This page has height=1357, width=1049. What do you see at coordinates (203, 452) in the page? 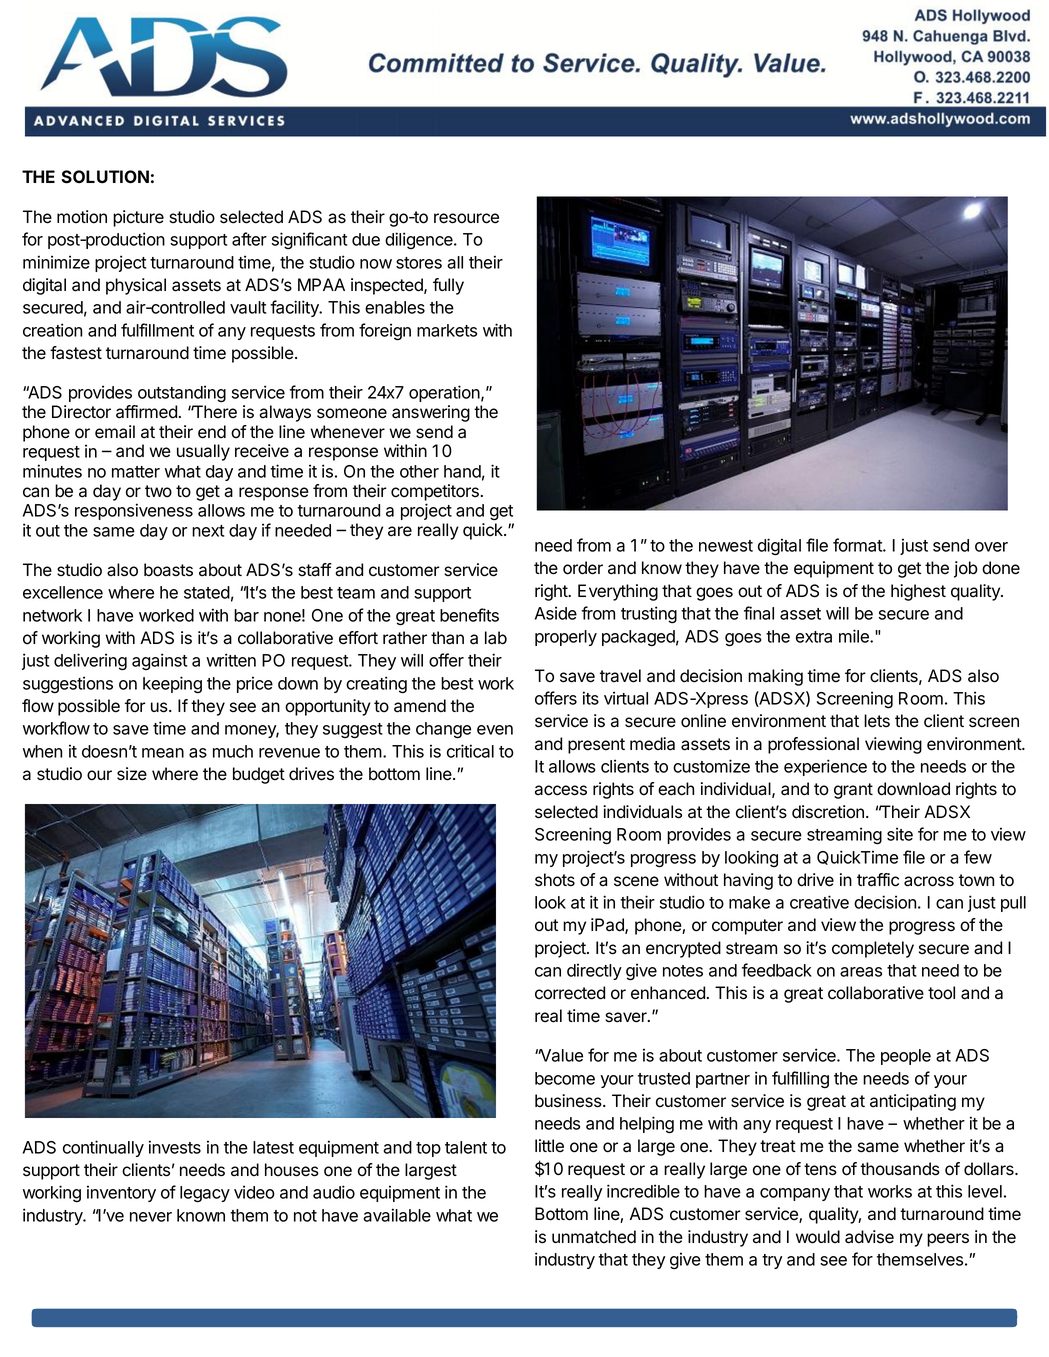
I see `usually` at bounding box center [203, 452].
